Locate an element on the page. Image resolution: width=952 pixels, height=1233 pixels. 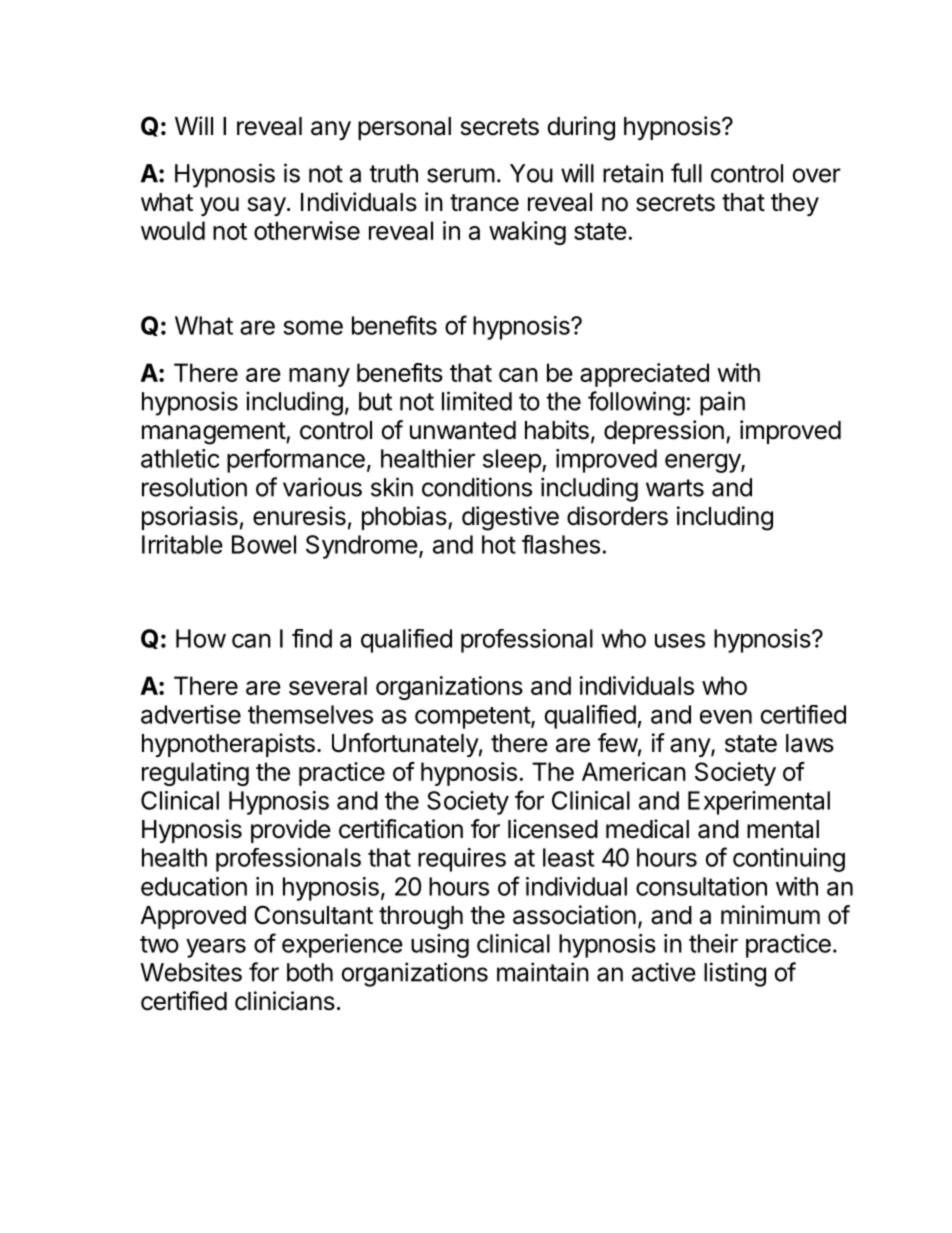
competent is located at coordinates (473, 717).
